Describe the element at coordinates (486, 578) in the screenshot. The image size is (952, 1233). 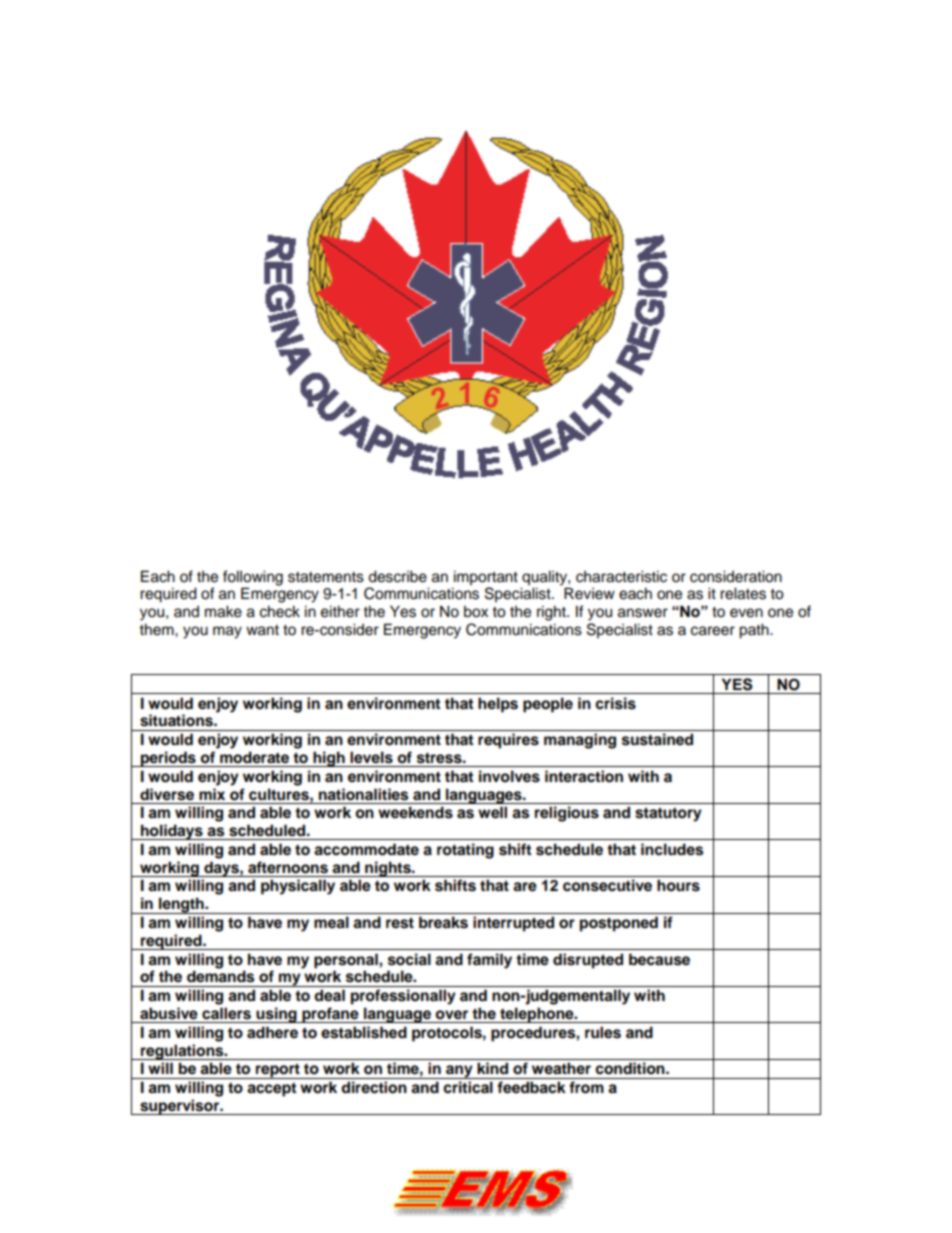
I see `important` at that location.
